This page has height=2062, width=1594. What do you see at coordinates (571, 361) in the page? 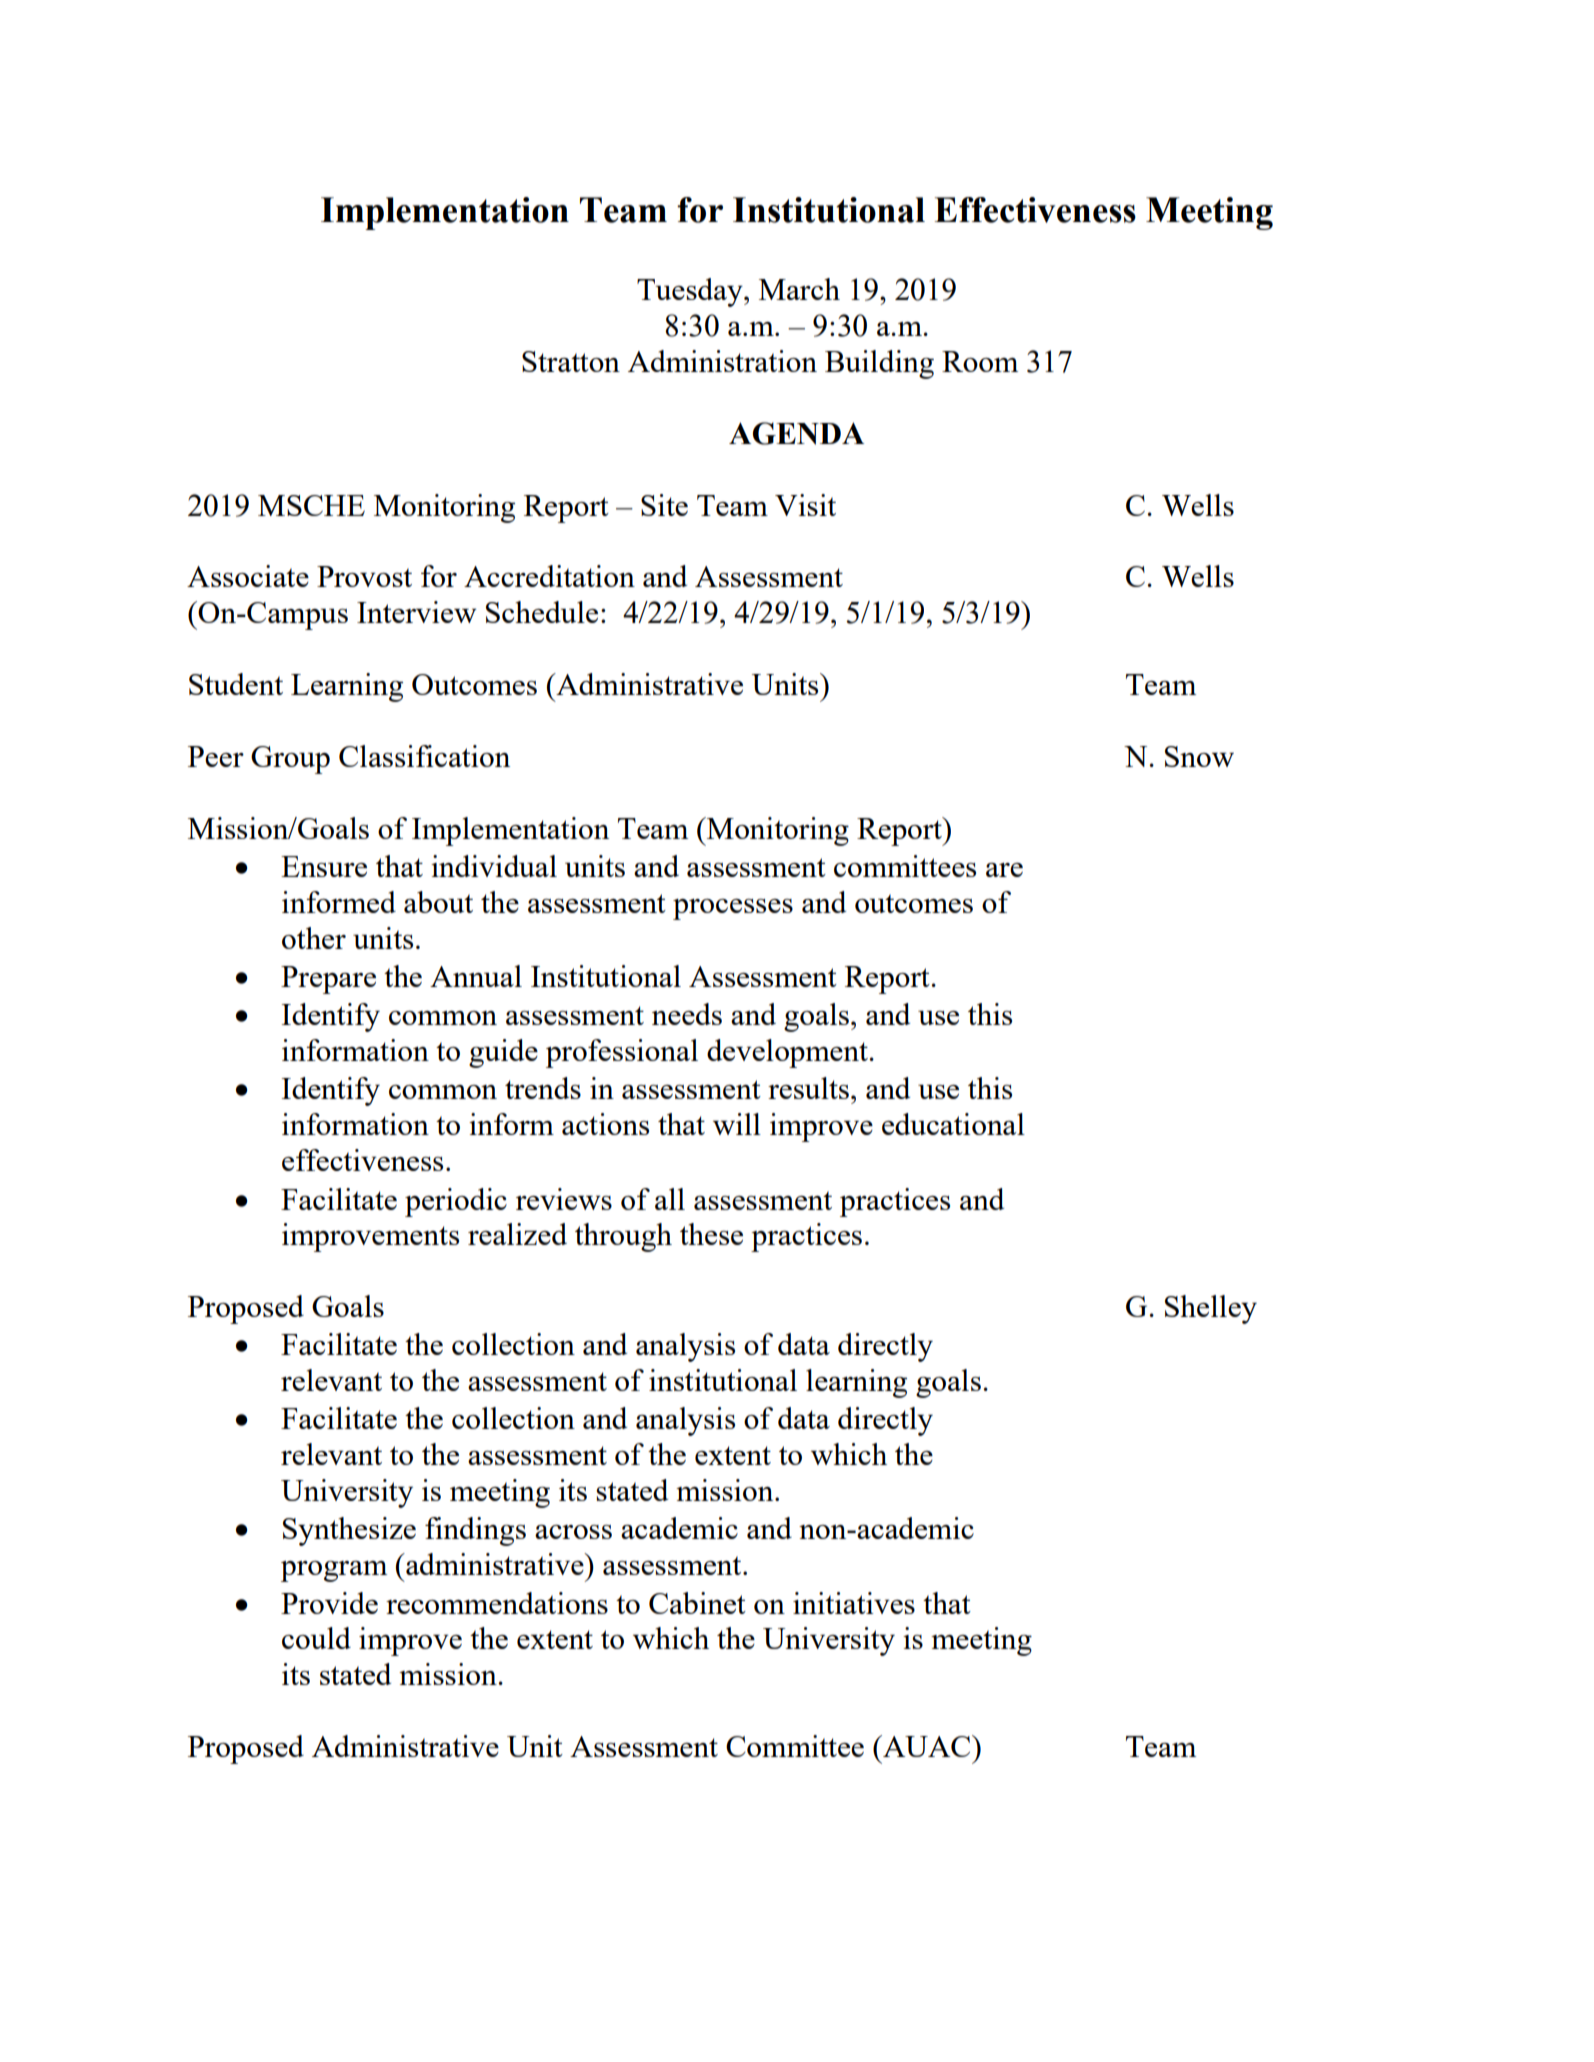
I see `Stratton` at bounding box center [571, 361].
